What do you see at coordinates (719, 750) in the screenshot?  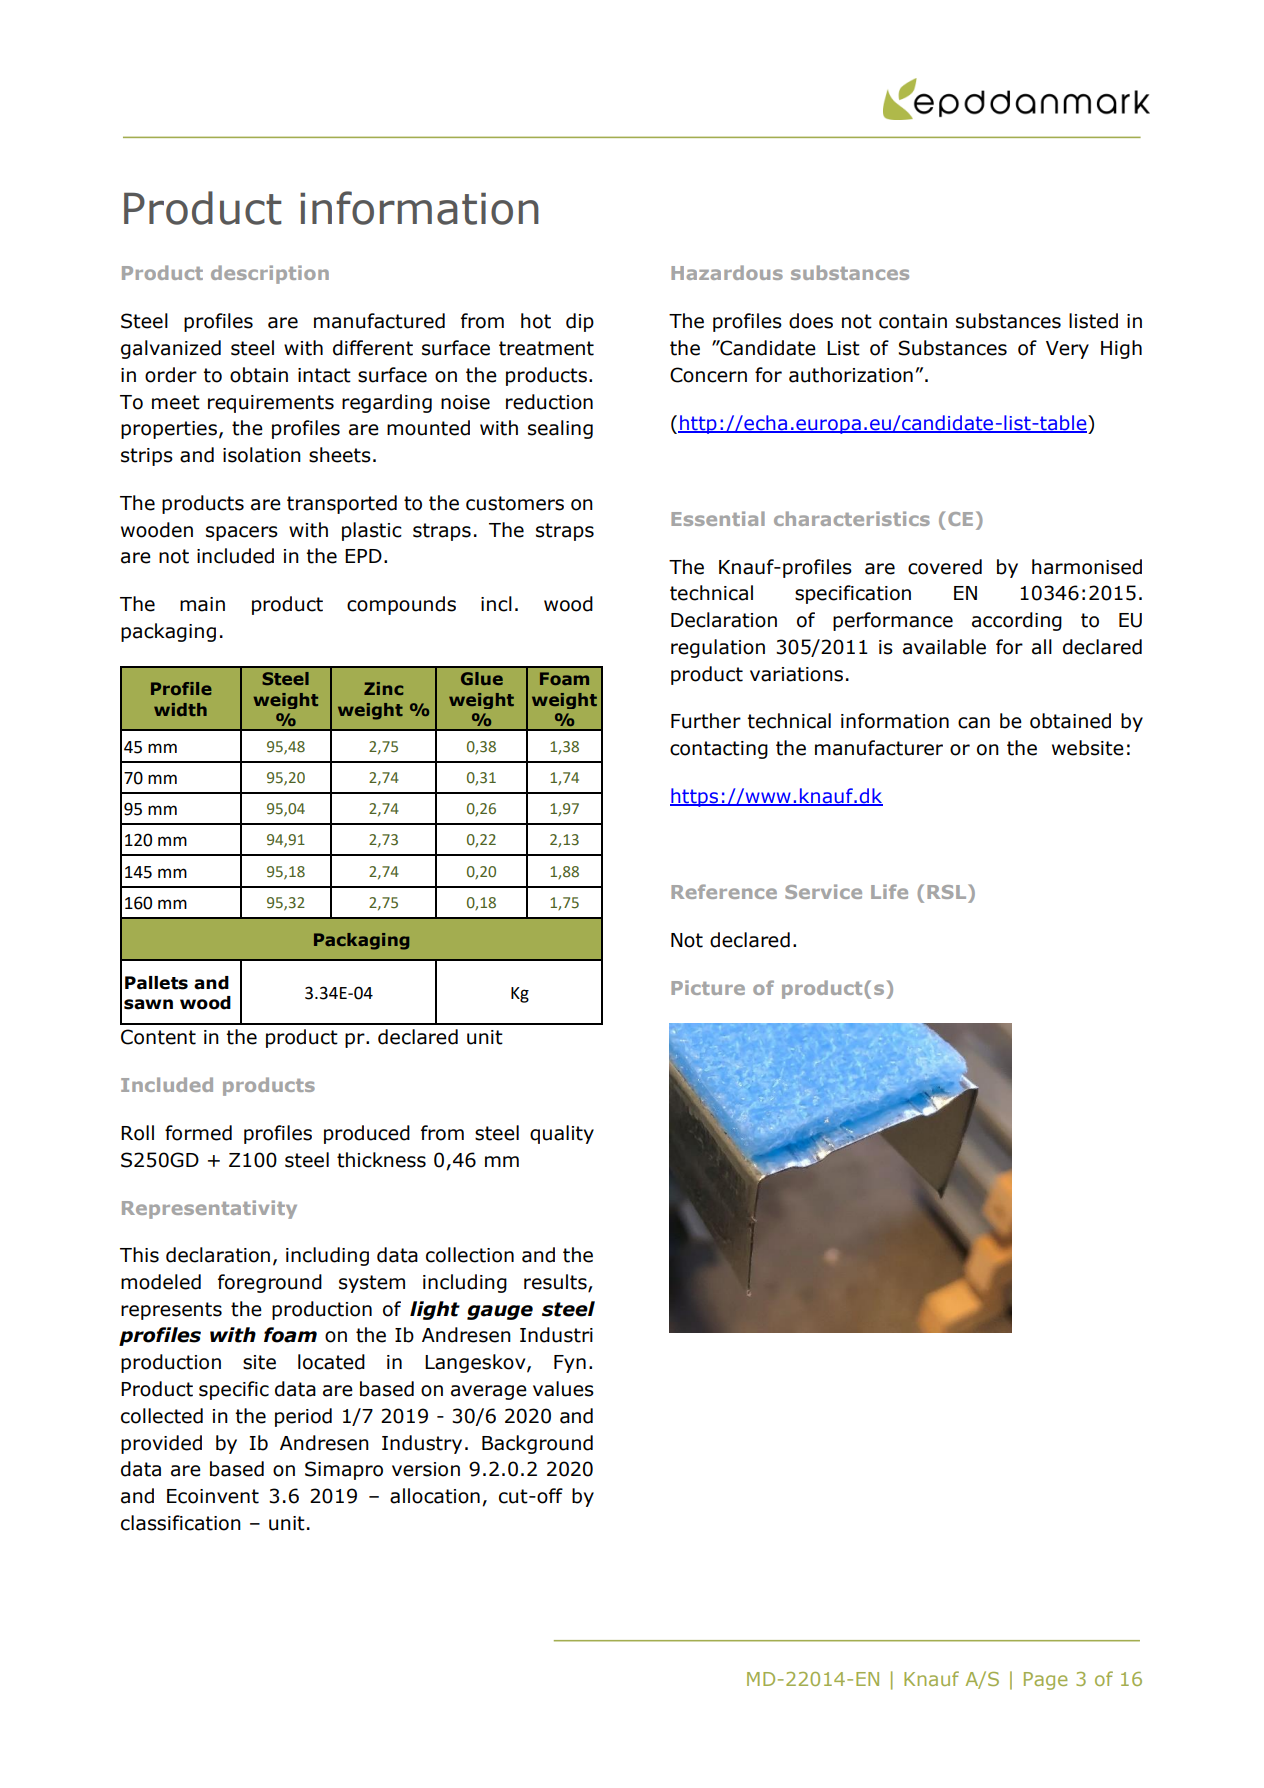 I see `contacting` at bounding box center [719, 750].
